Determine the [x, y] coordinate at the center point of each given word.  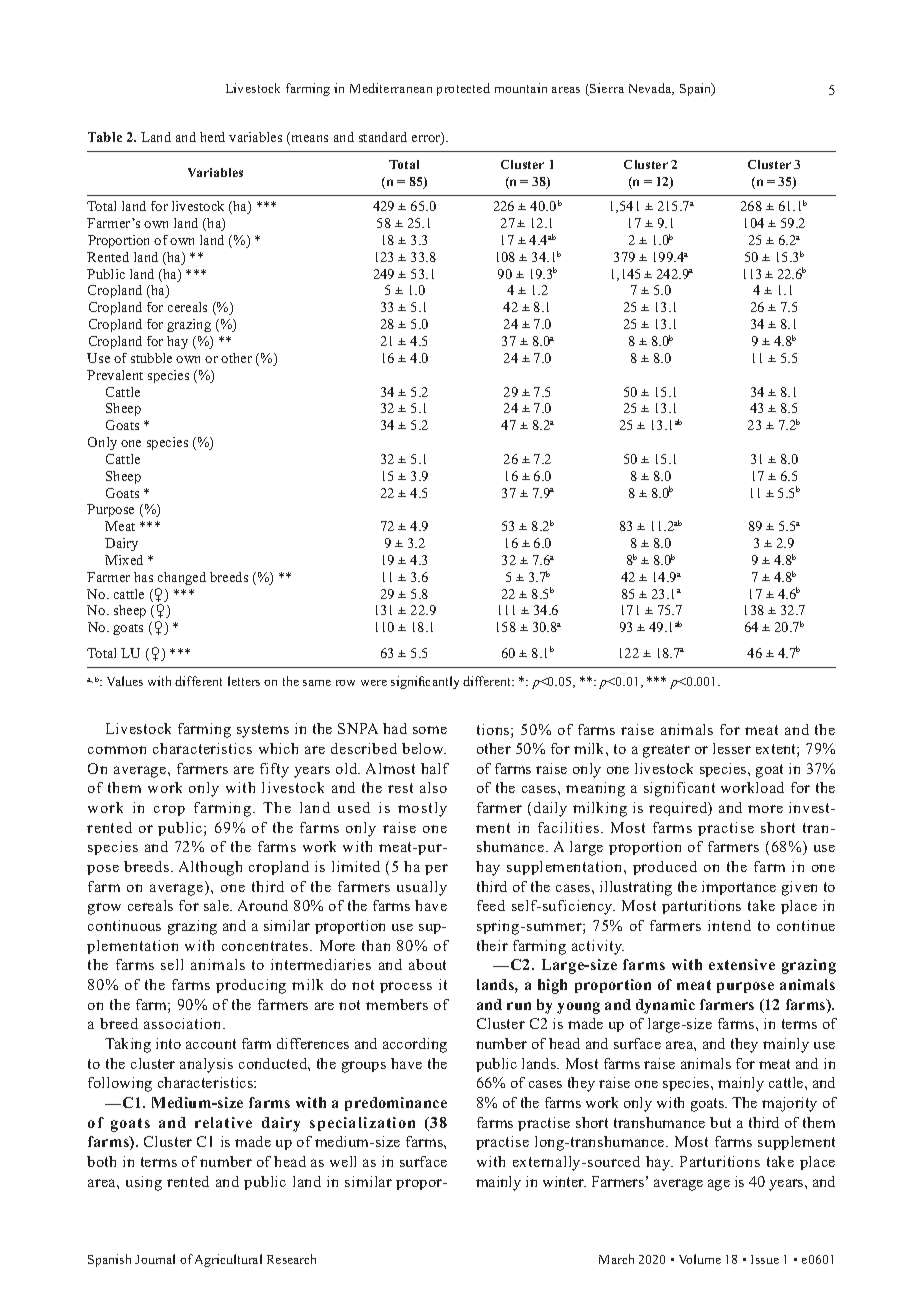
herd [212, 137]
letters [244, 681]
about [427, 964]
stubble [151, 358]
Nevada [651, 89]
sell [172, 964]
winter [564, 1181]
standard [383, 137]
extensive [742, 964]
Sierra [606, 89]
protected [463, 89]
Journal [155, 1259]
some [430, 730]
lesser [732, 748]
